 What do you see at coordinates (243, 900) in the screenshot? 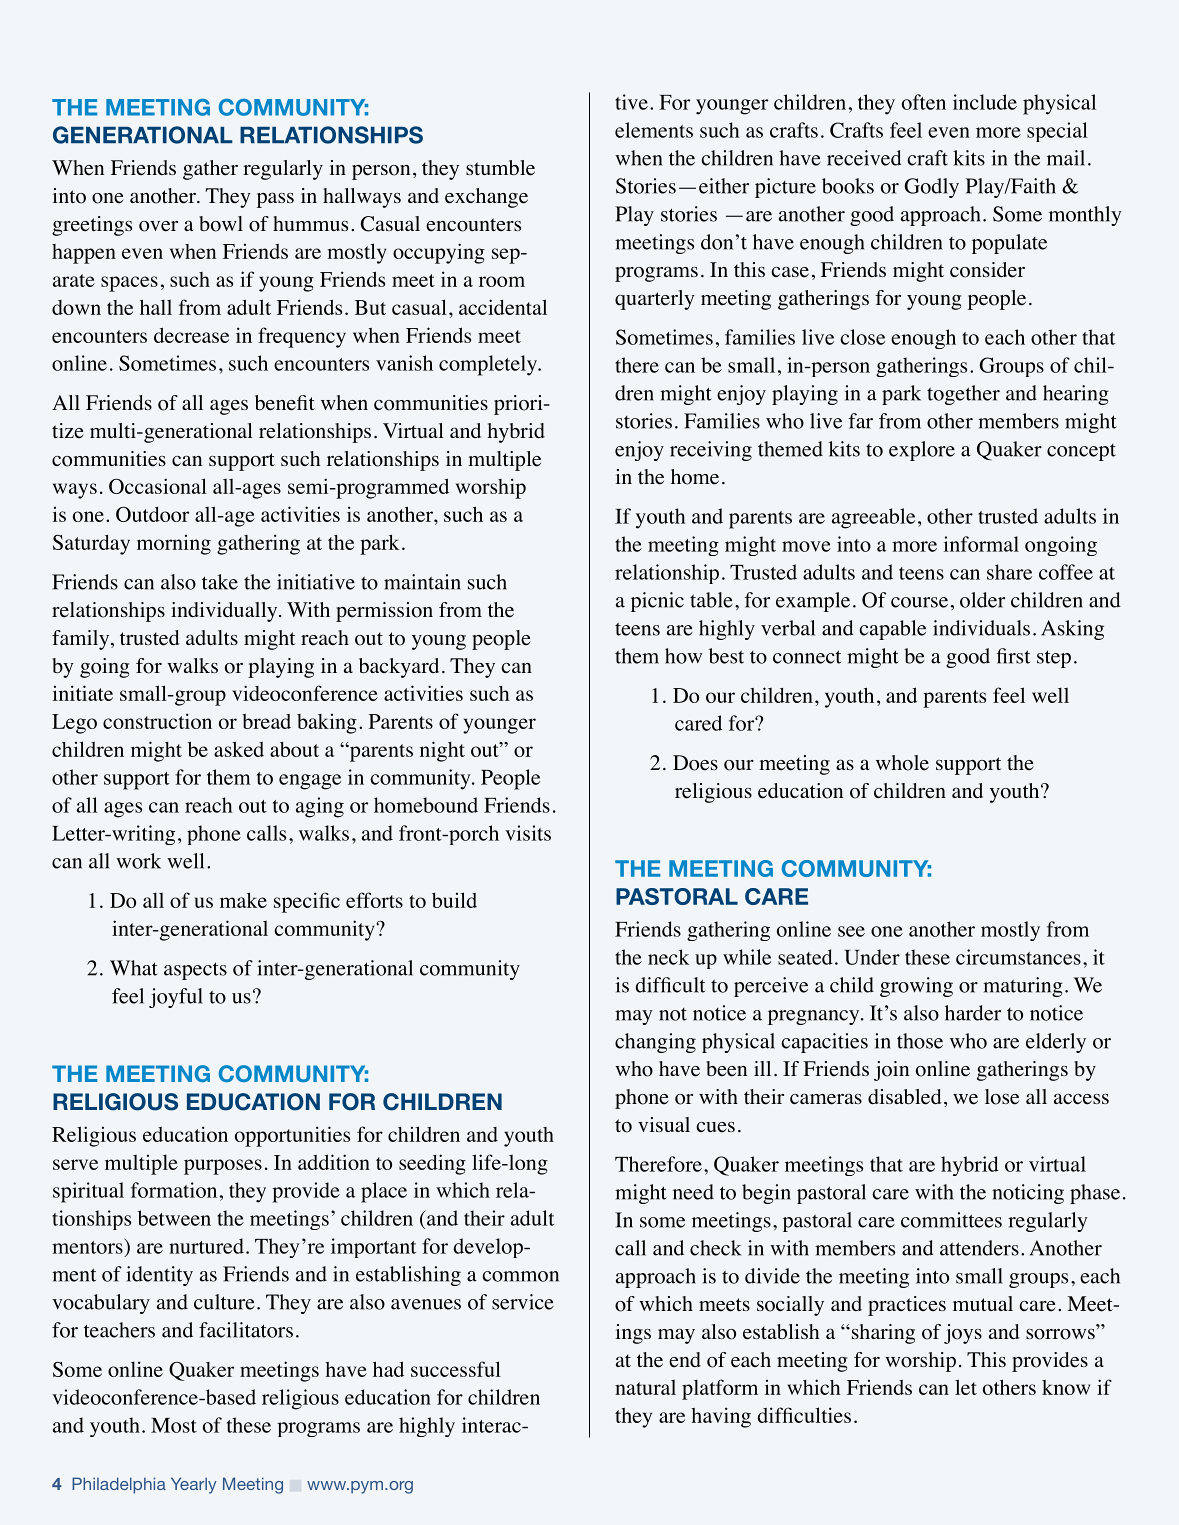
I see `make` at bounding box center [243, 900].
